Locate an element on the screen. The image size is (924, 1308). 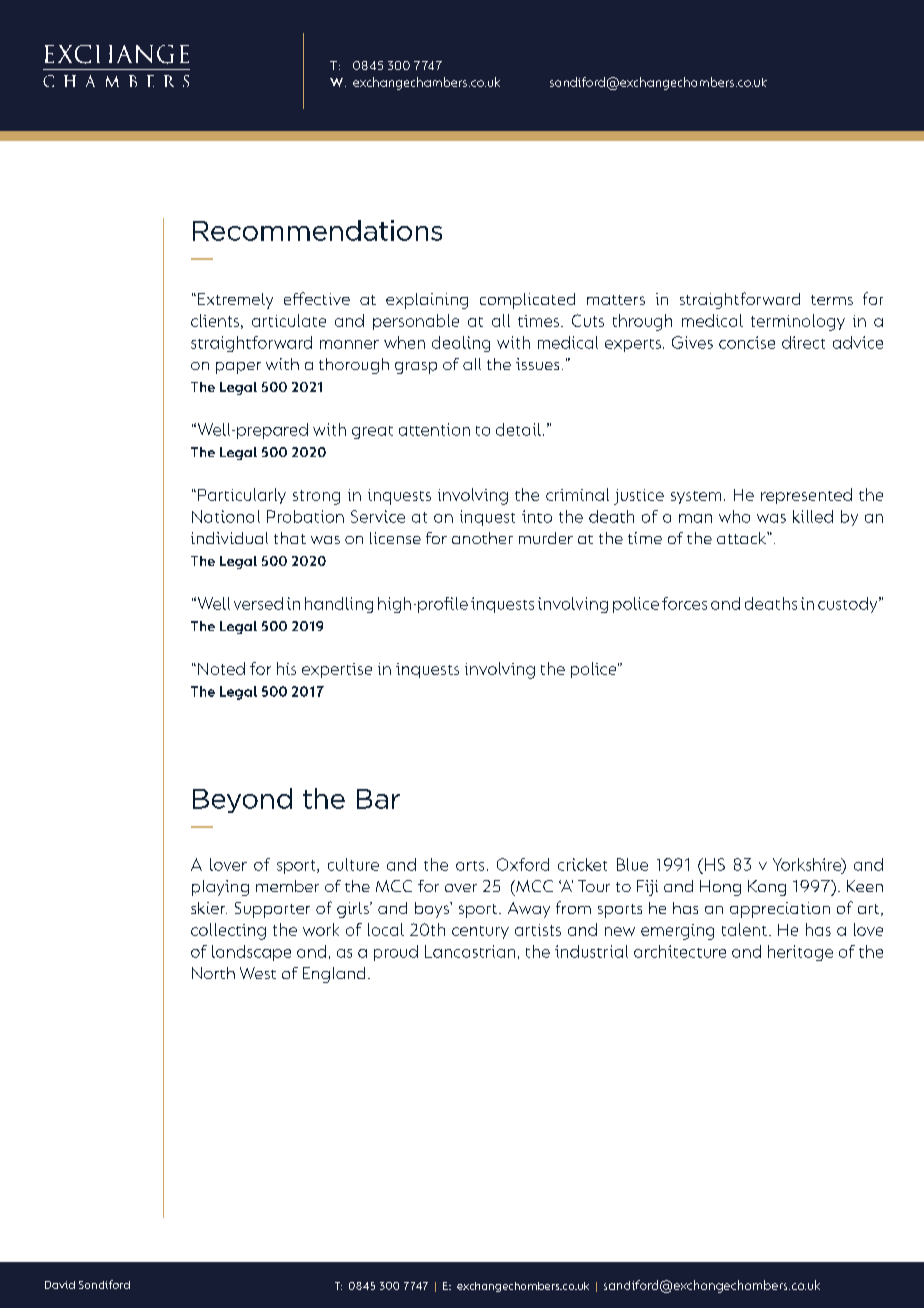
terms is located at coordinates (832, 300).
